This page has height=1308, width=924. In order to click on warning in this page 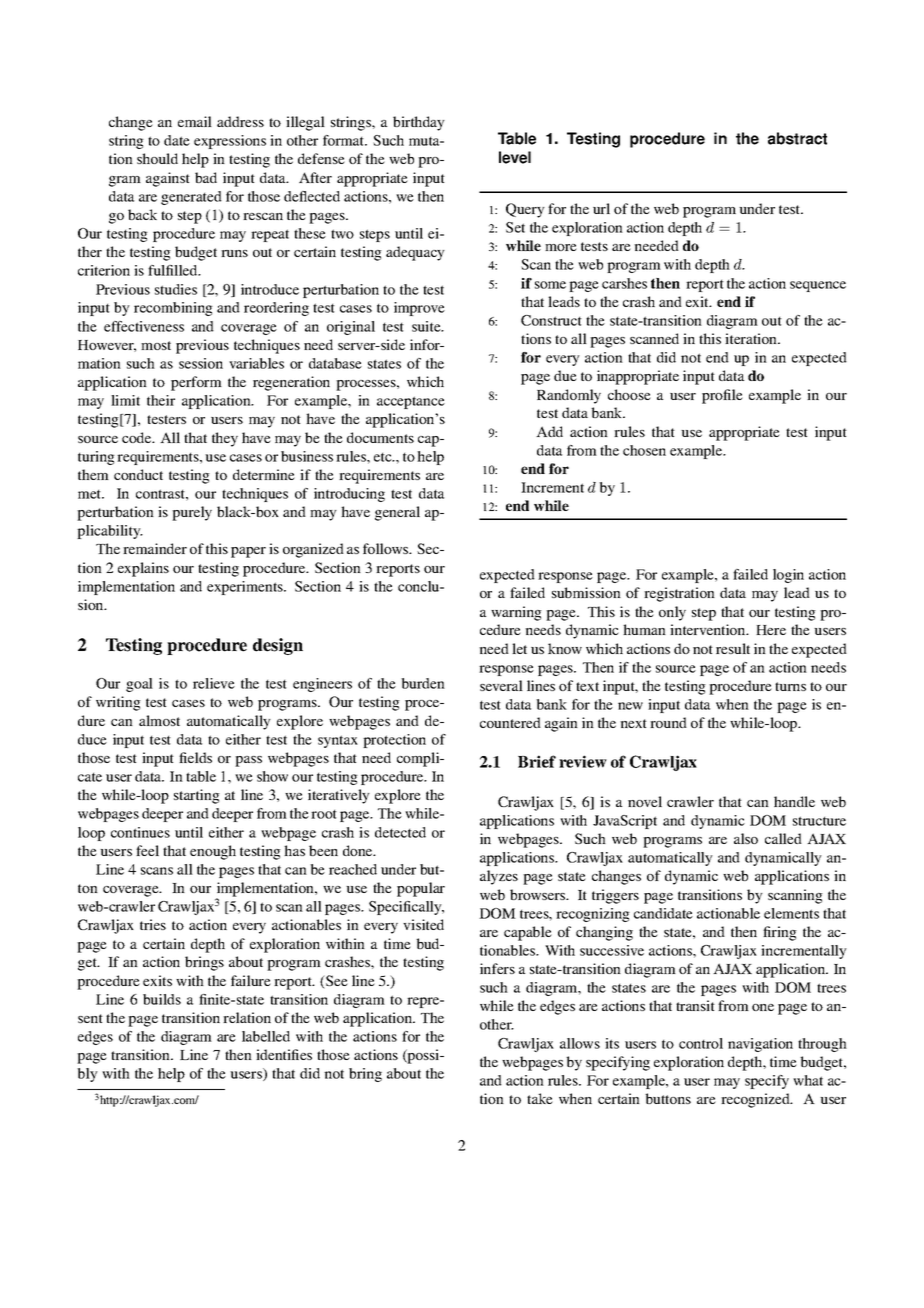, I will do `click(516, 613)`.
